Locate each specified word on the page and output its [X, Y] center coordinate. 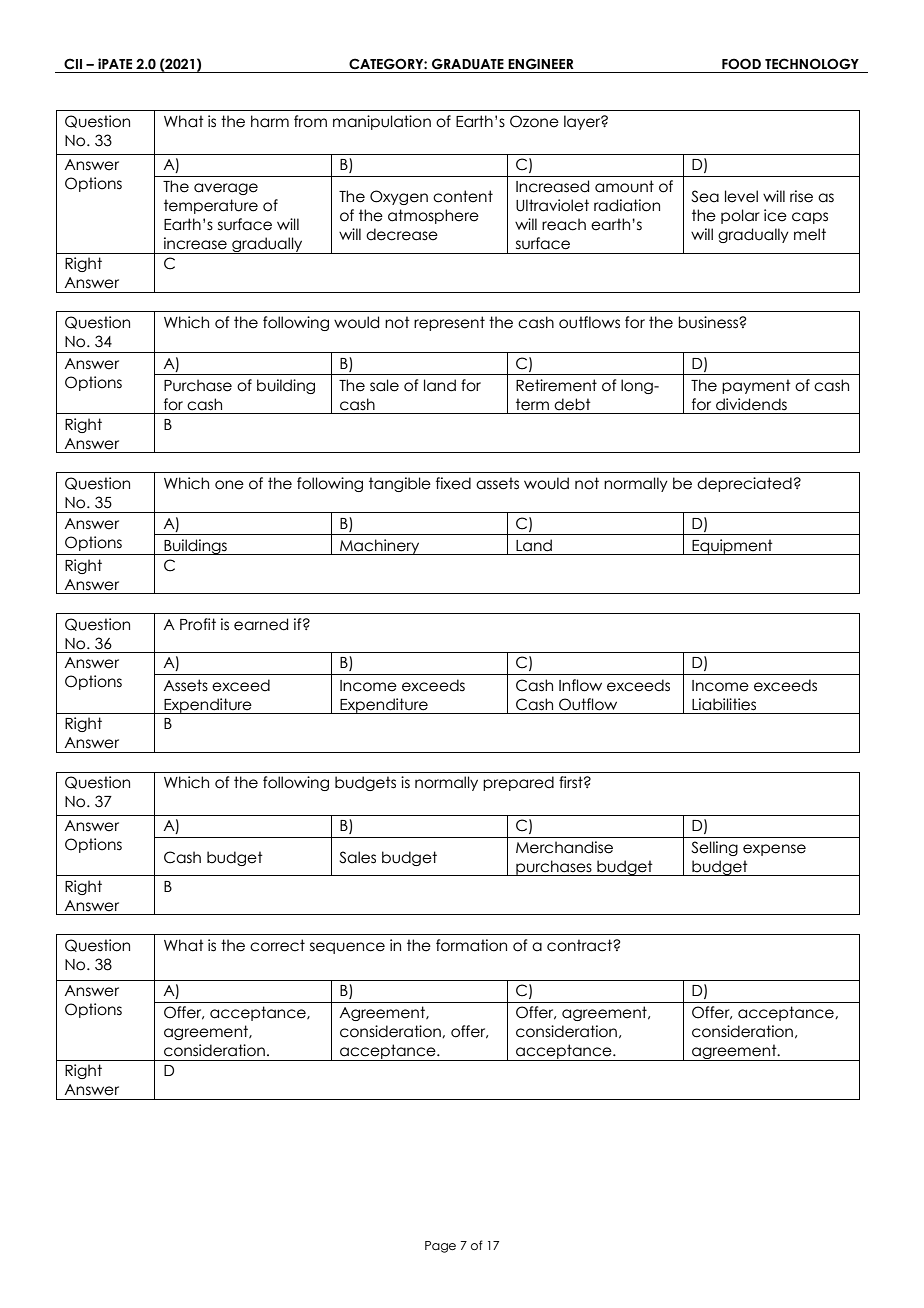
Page [440, 1247]
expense [774, 850]
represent [449, 323]
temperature [211, 206]
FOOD [741, 64]
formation [471, 945]
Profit [198, 624]
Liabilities [724, 704]
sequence [347, 948]
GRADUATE [468, 64]
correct [277, 945]
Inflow [580, 685]
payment [756, 386]
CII [73, 64]
